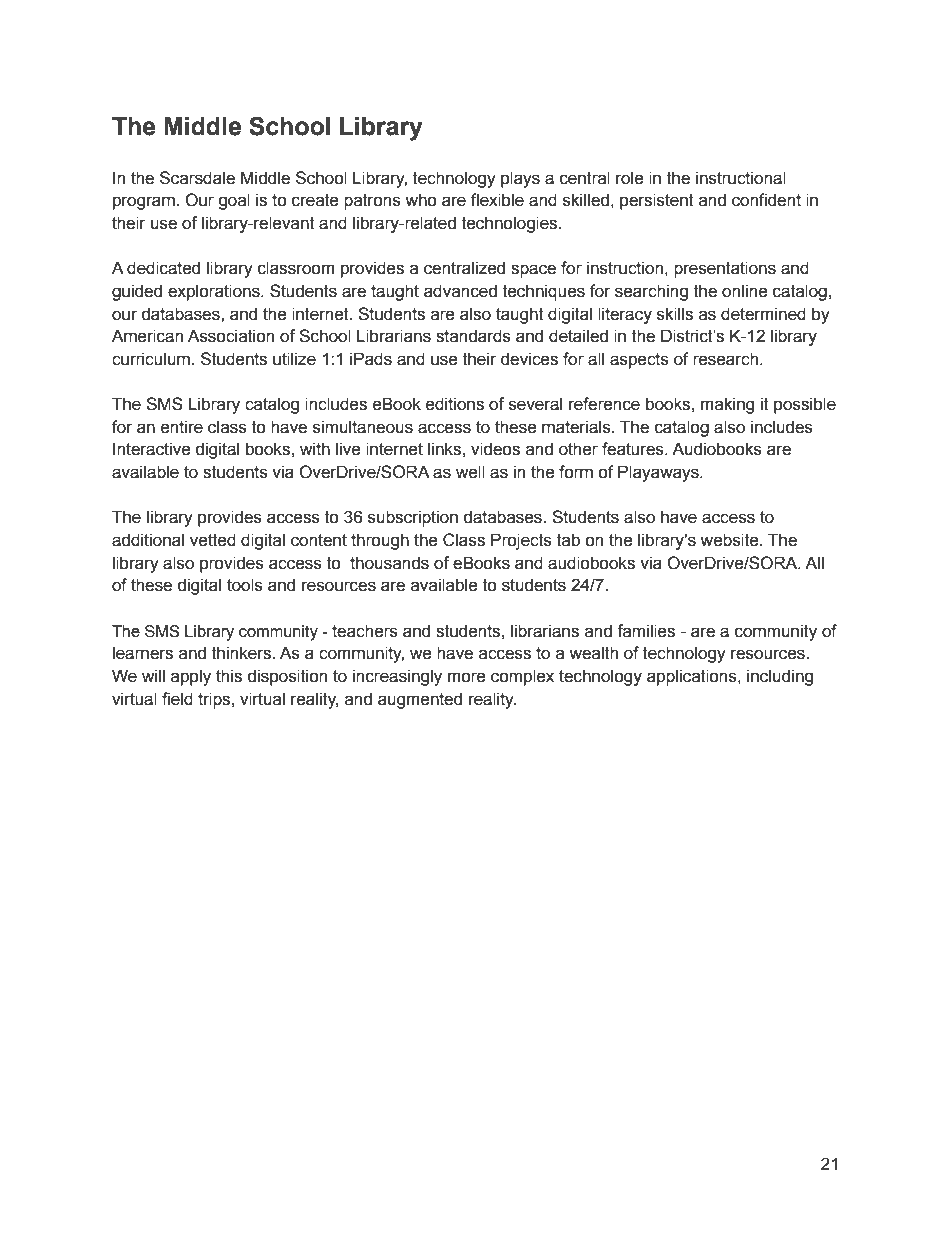 The height and width of the image is (1233, 952). What do you see at coordinates (182, 427) in the image?
I see `entire` at bounding box center [182, 427].
